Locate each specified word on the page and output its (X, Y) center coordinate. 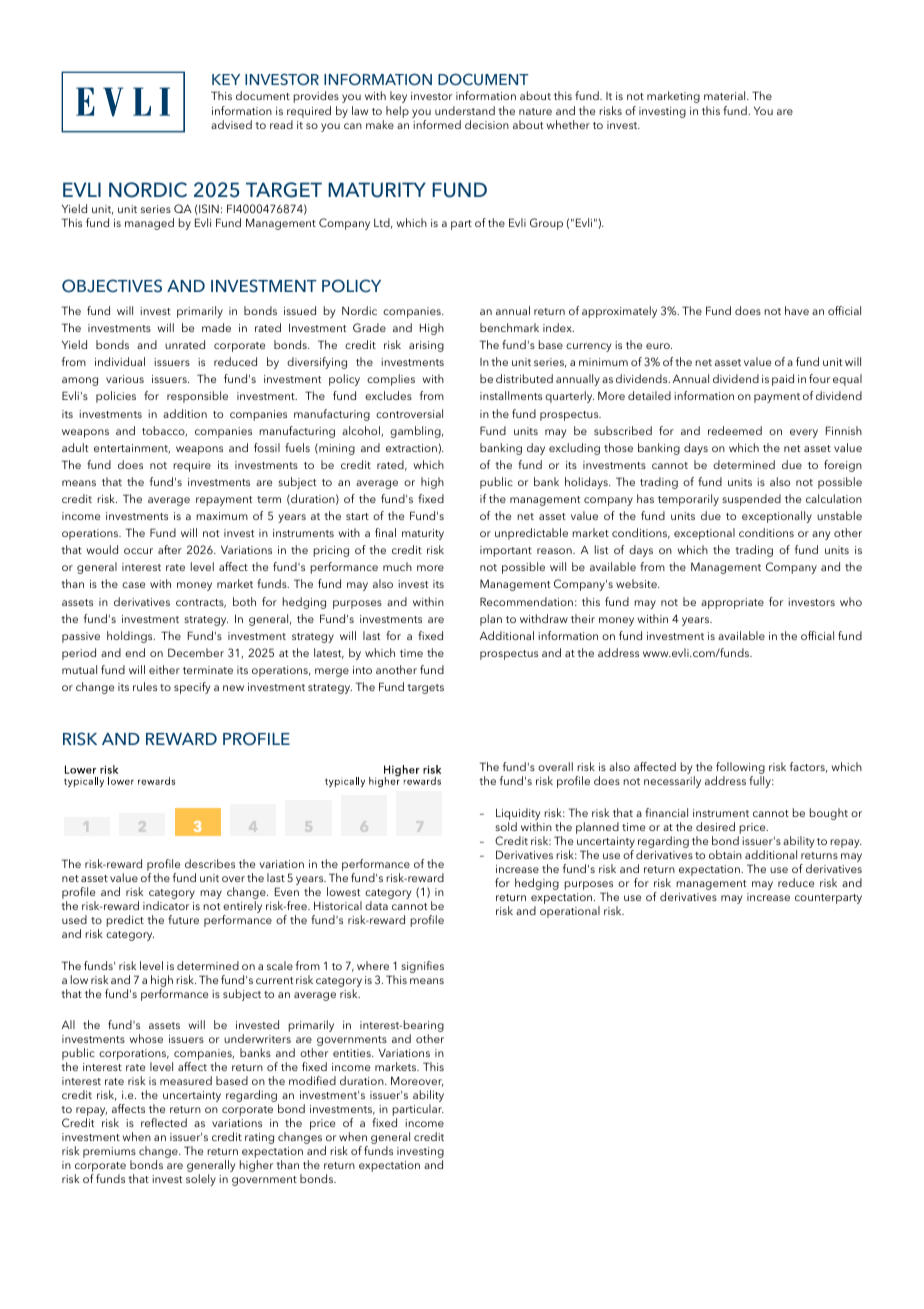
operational (570, 912)
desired (715, 826)
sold (506, 826)
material (726, 95)
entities (353, 1053)
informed (437, 124)
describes (210, 863)
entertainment (132, 449)
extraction (412, 449)
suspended (751, 500)
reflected (164, 1122)
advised (231, 124)
